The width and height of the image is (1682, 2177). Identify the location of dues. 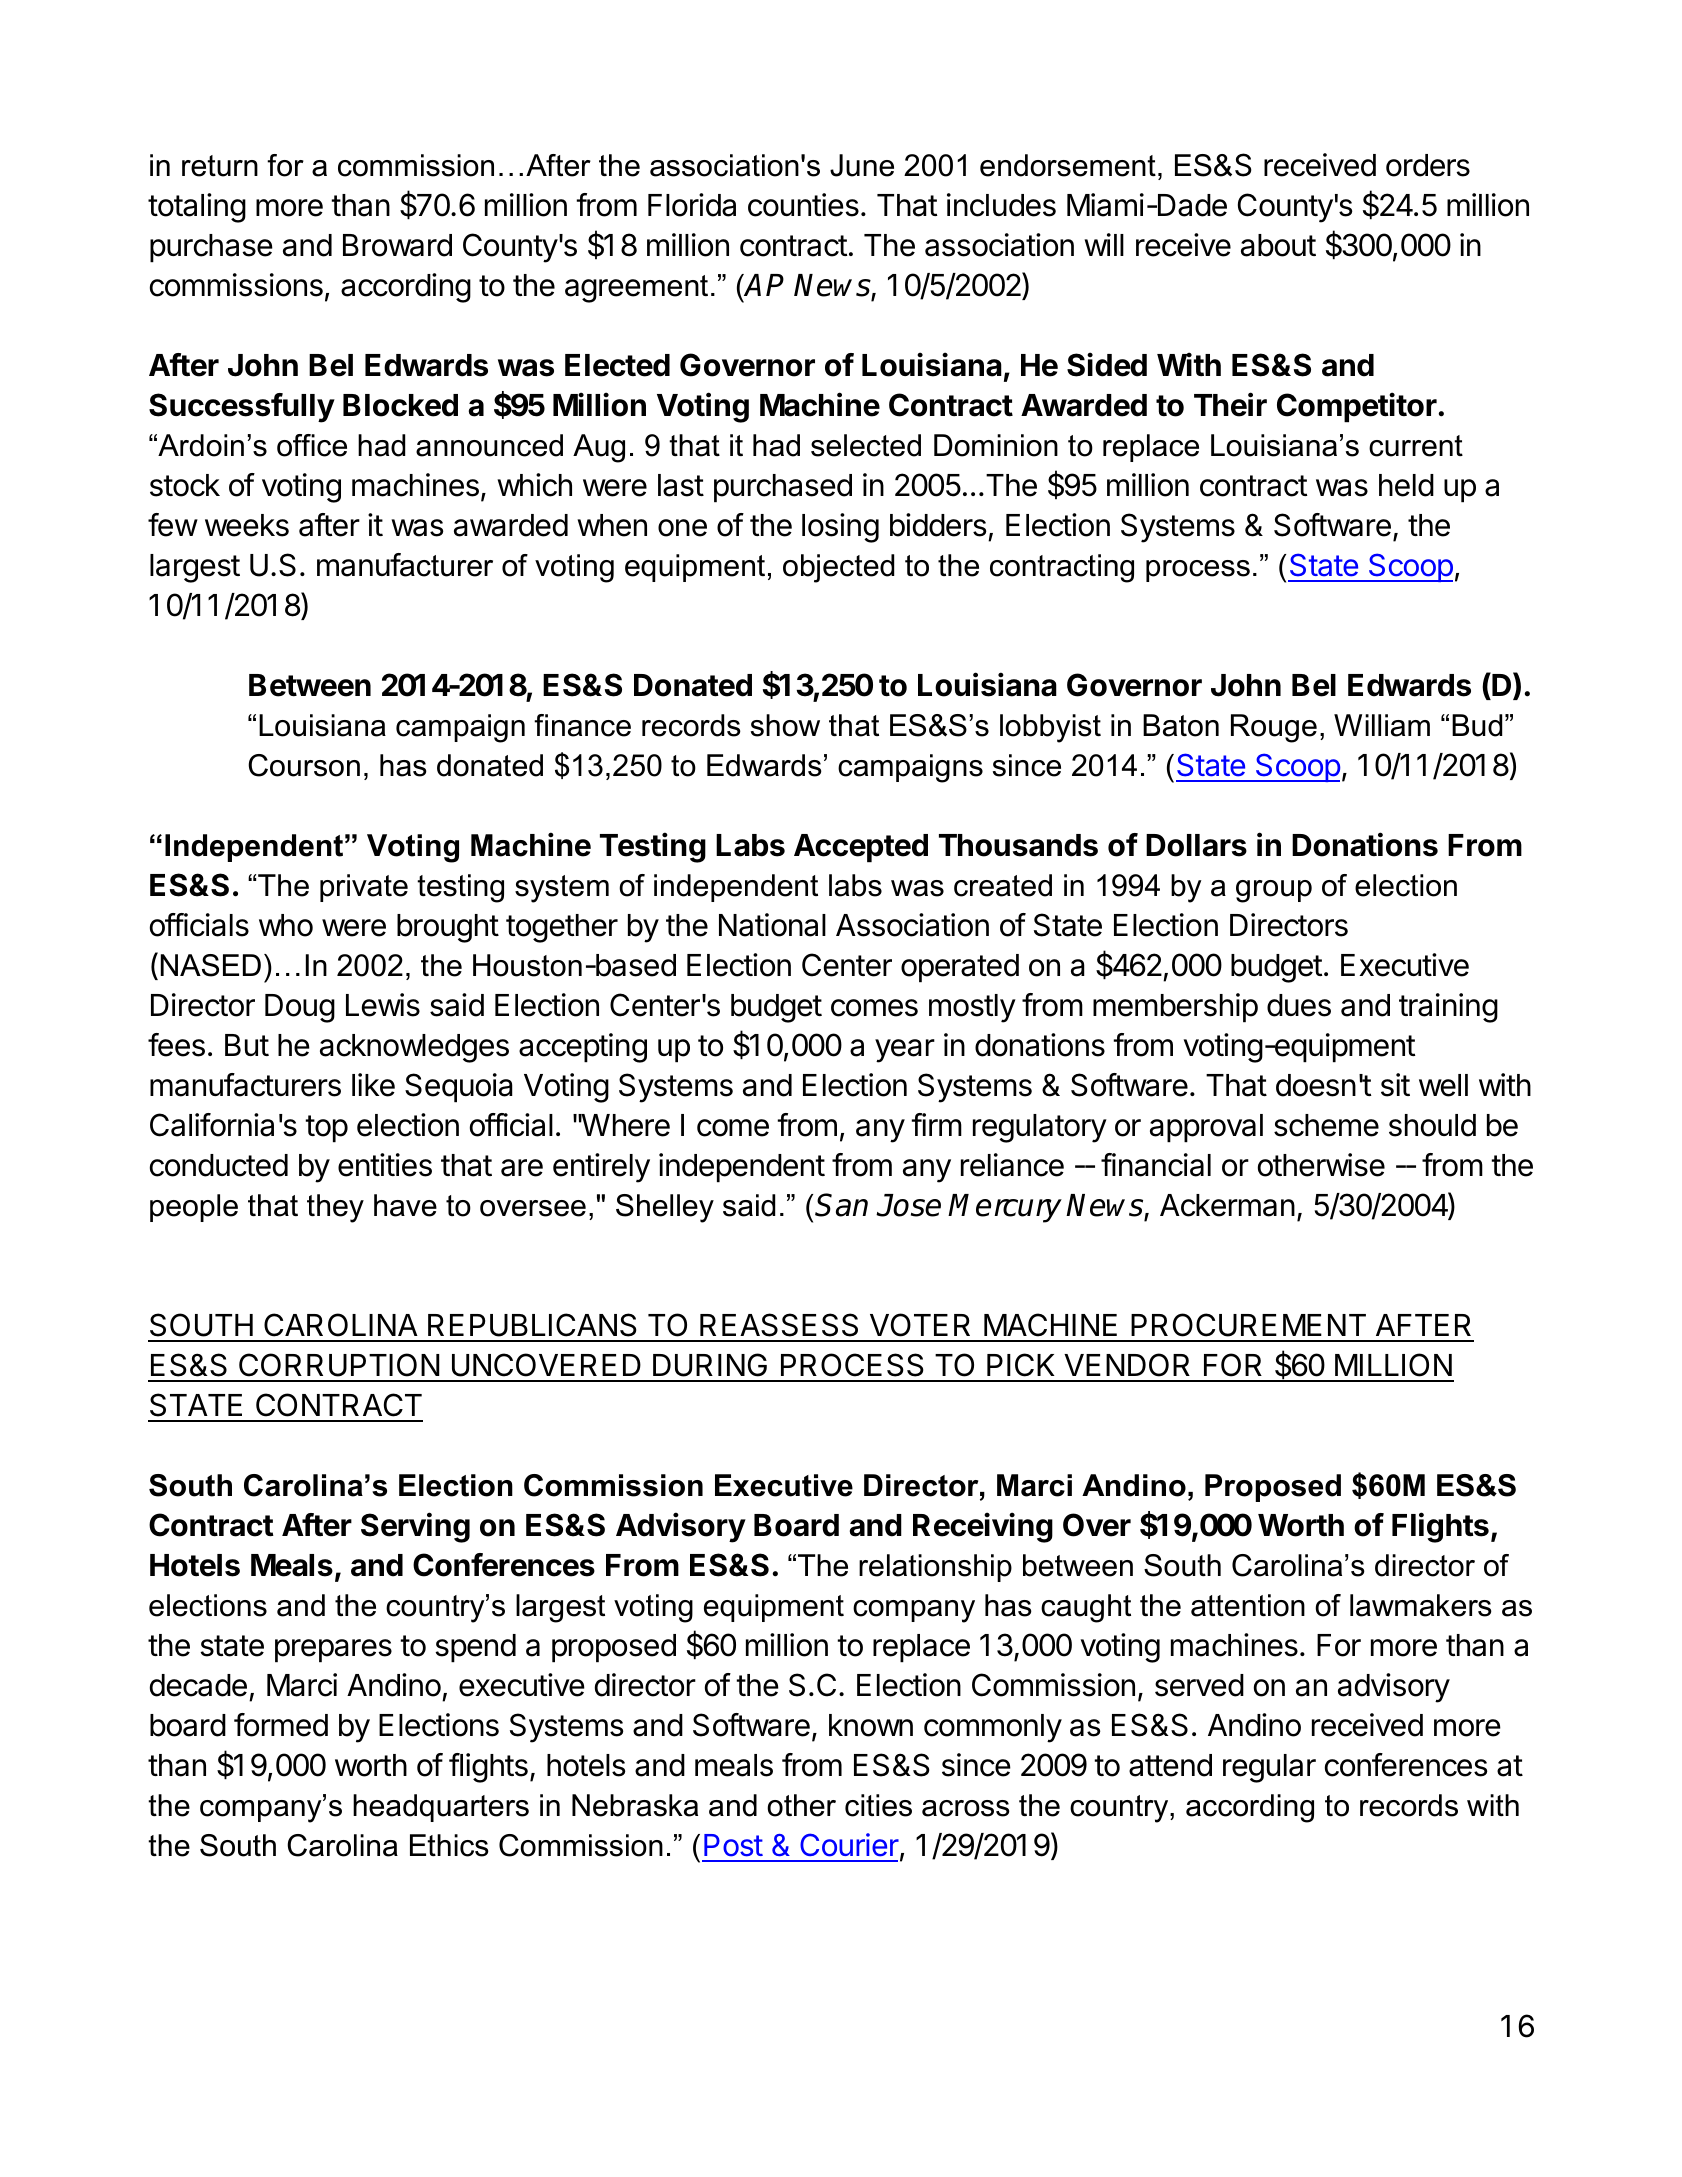
(1299, 1005).
